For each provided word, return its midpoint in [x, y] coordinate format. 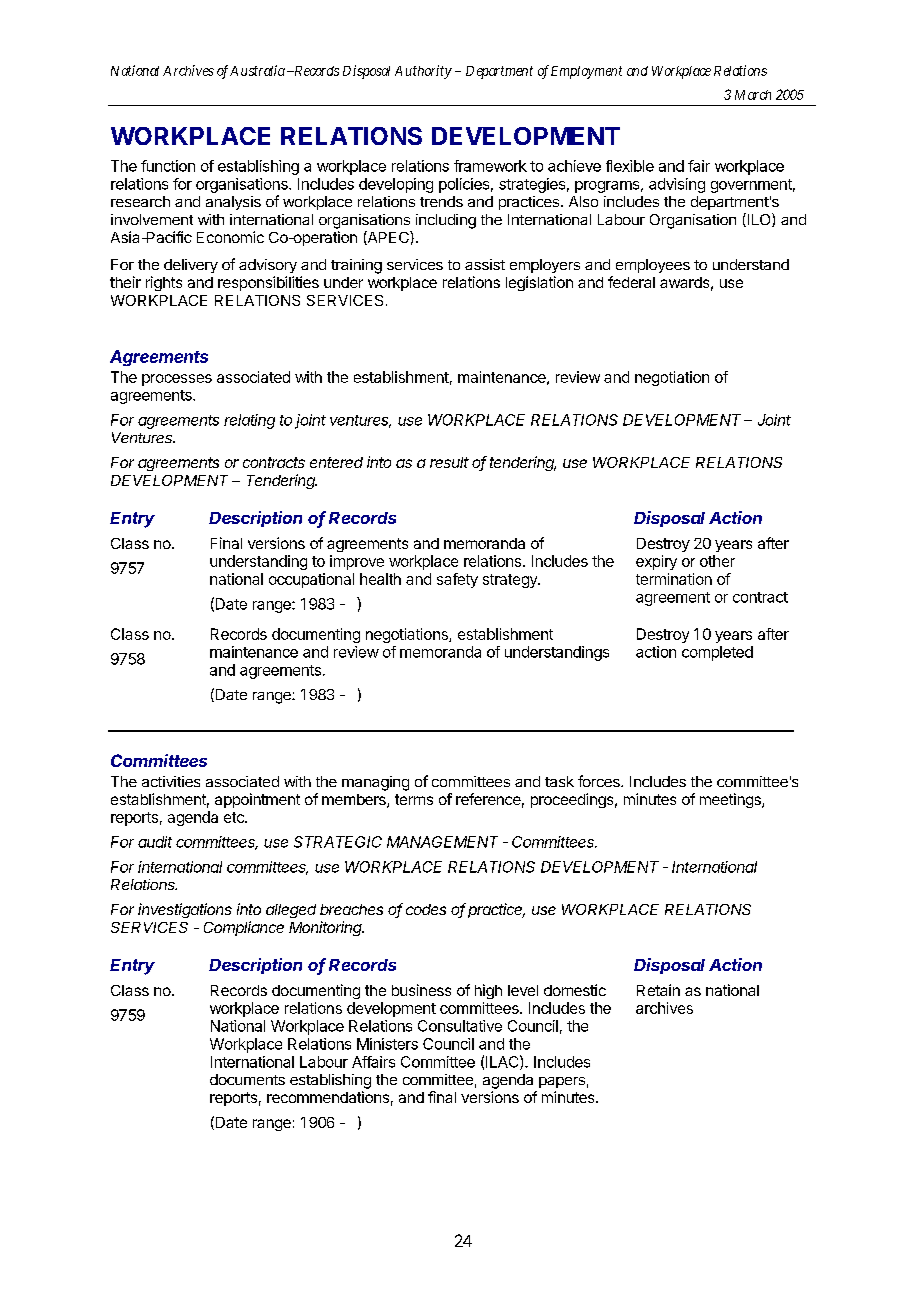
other [717, 561]
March [753, 95]
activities [171, 781]
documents [247, 1079]
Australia [257, 70]
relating [249, 421]
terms [414, 799]
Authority [423, 72]
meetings [731, 800]
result [449, 462]
